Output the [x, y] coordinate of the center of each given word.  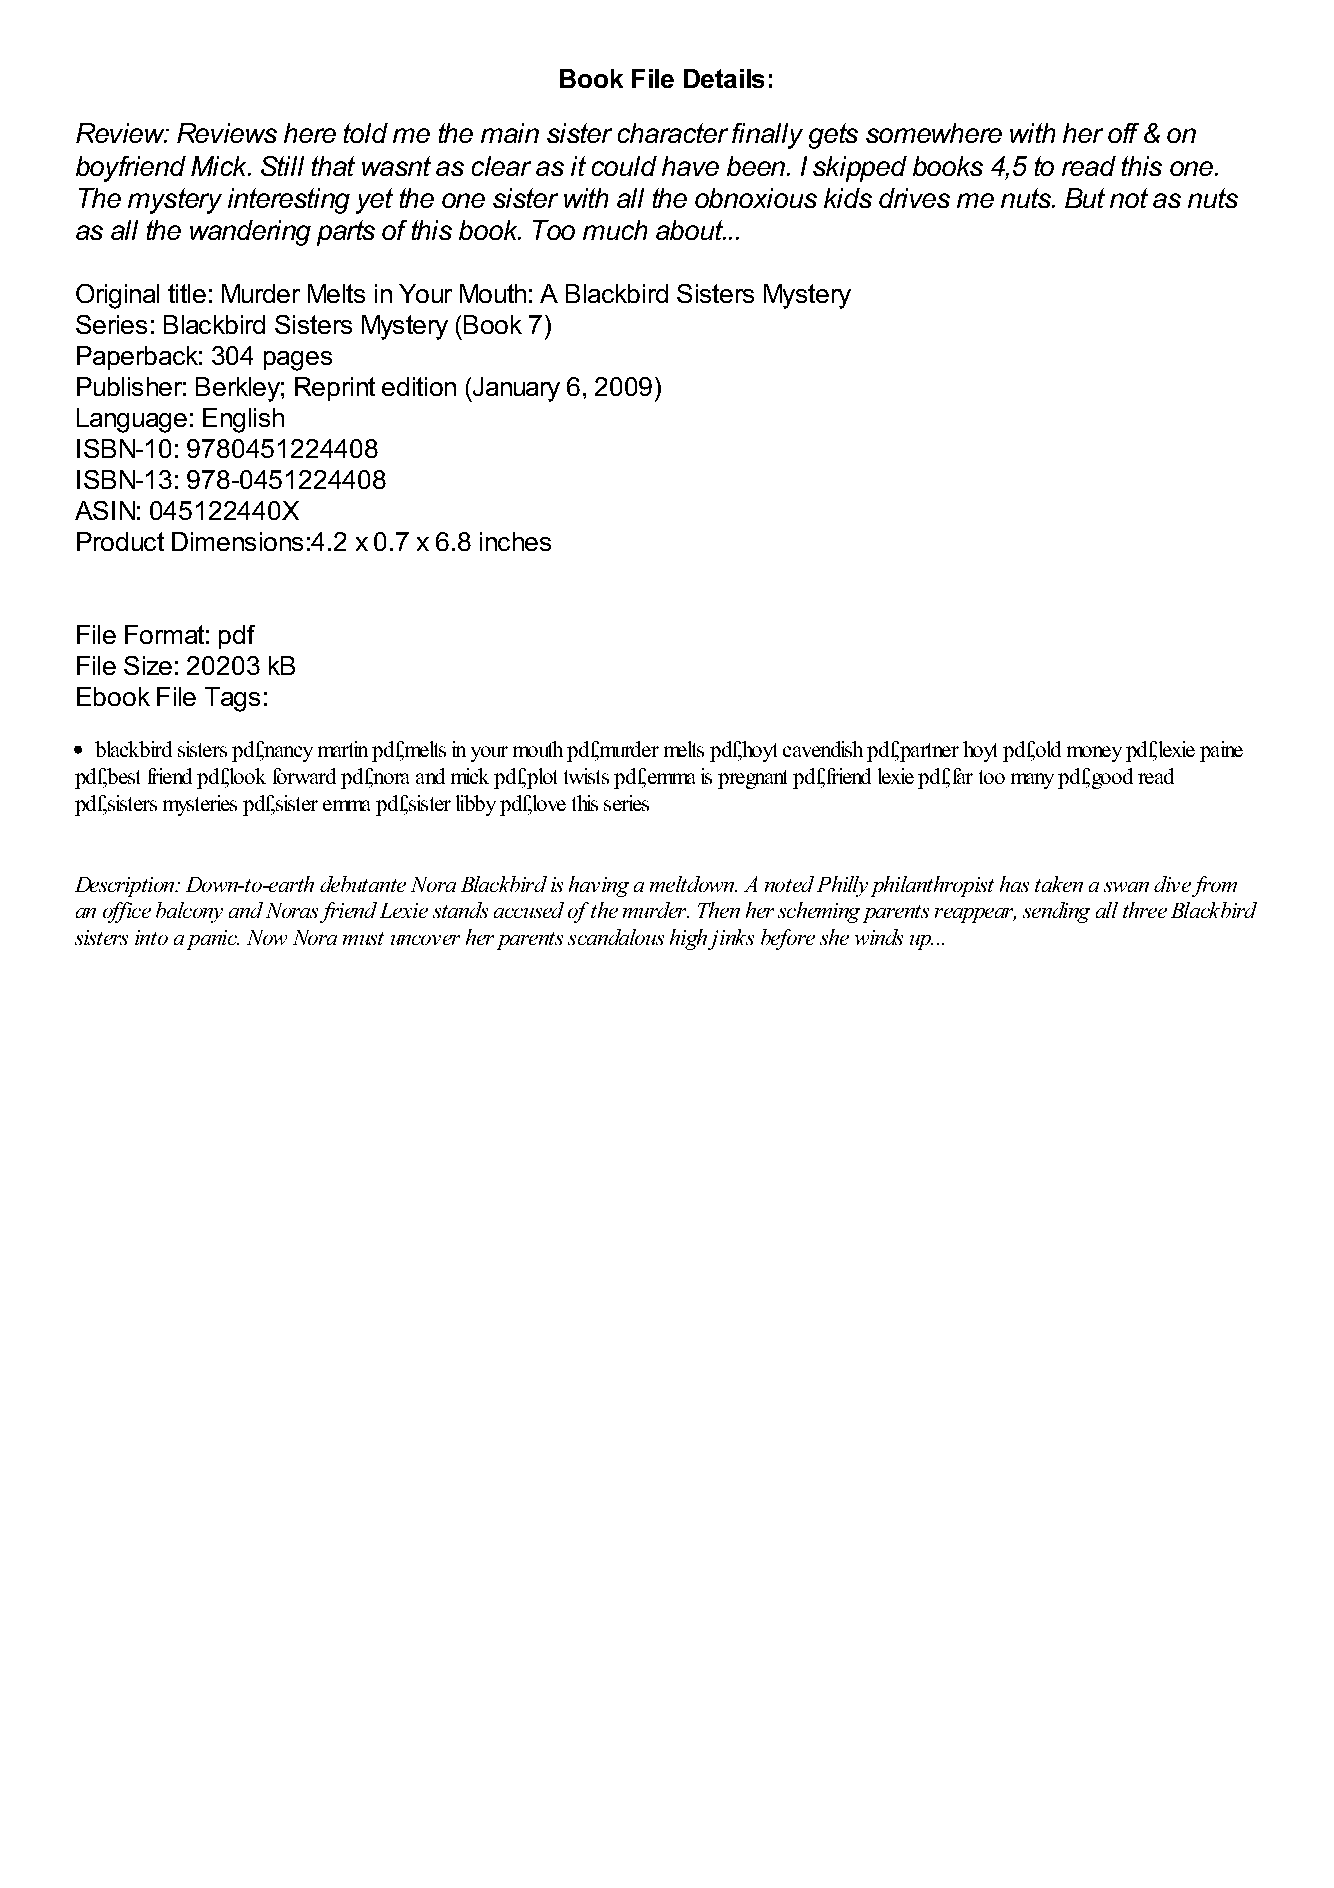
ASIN [105, 510]
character [673, 133]
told [366, 133]
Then [719, 910]
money [1094, 754]
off [1123, 133]
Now [267, 937]
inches [515, 541]
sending [1056, 912]
